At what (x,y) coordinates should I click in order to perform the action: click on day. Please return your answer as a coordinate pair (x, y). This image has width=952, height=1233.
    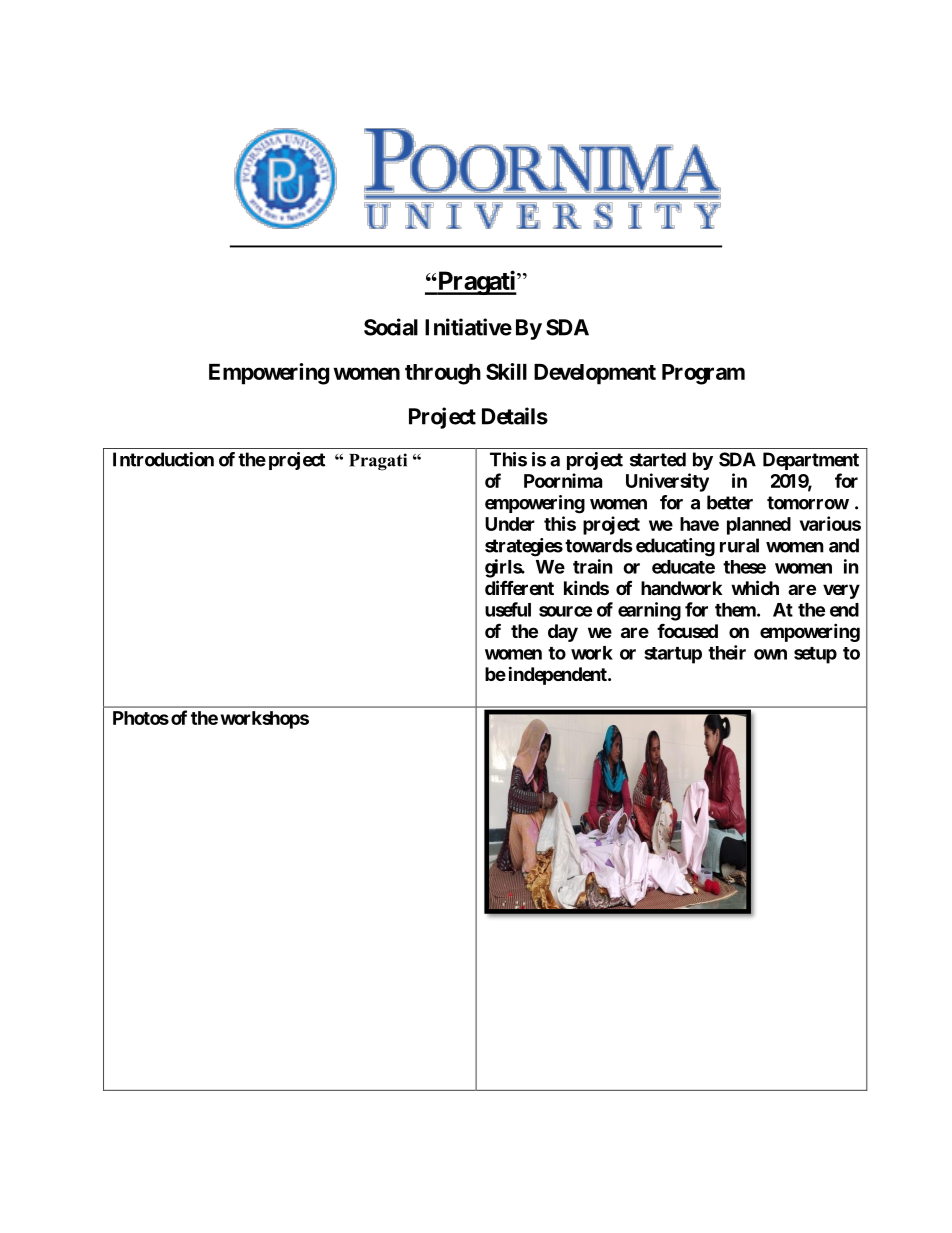
    Looking at the image, I should click on (563, 633).
